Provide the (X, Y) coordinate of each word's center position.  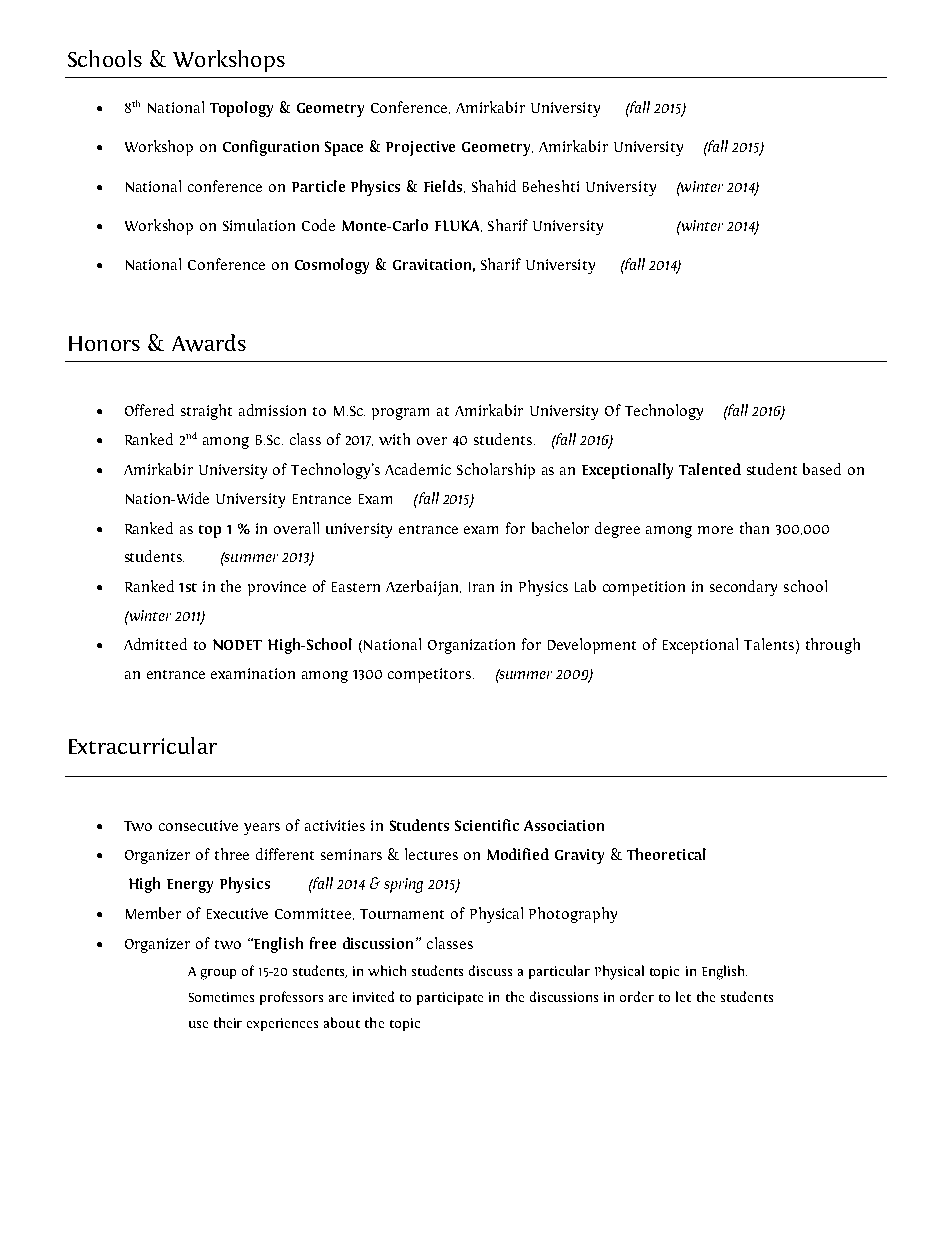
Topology (241, 109)
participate (450, 998)
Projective (420, 148)
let (683, 996)
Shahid (494, 186)
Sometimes (221, 997)
